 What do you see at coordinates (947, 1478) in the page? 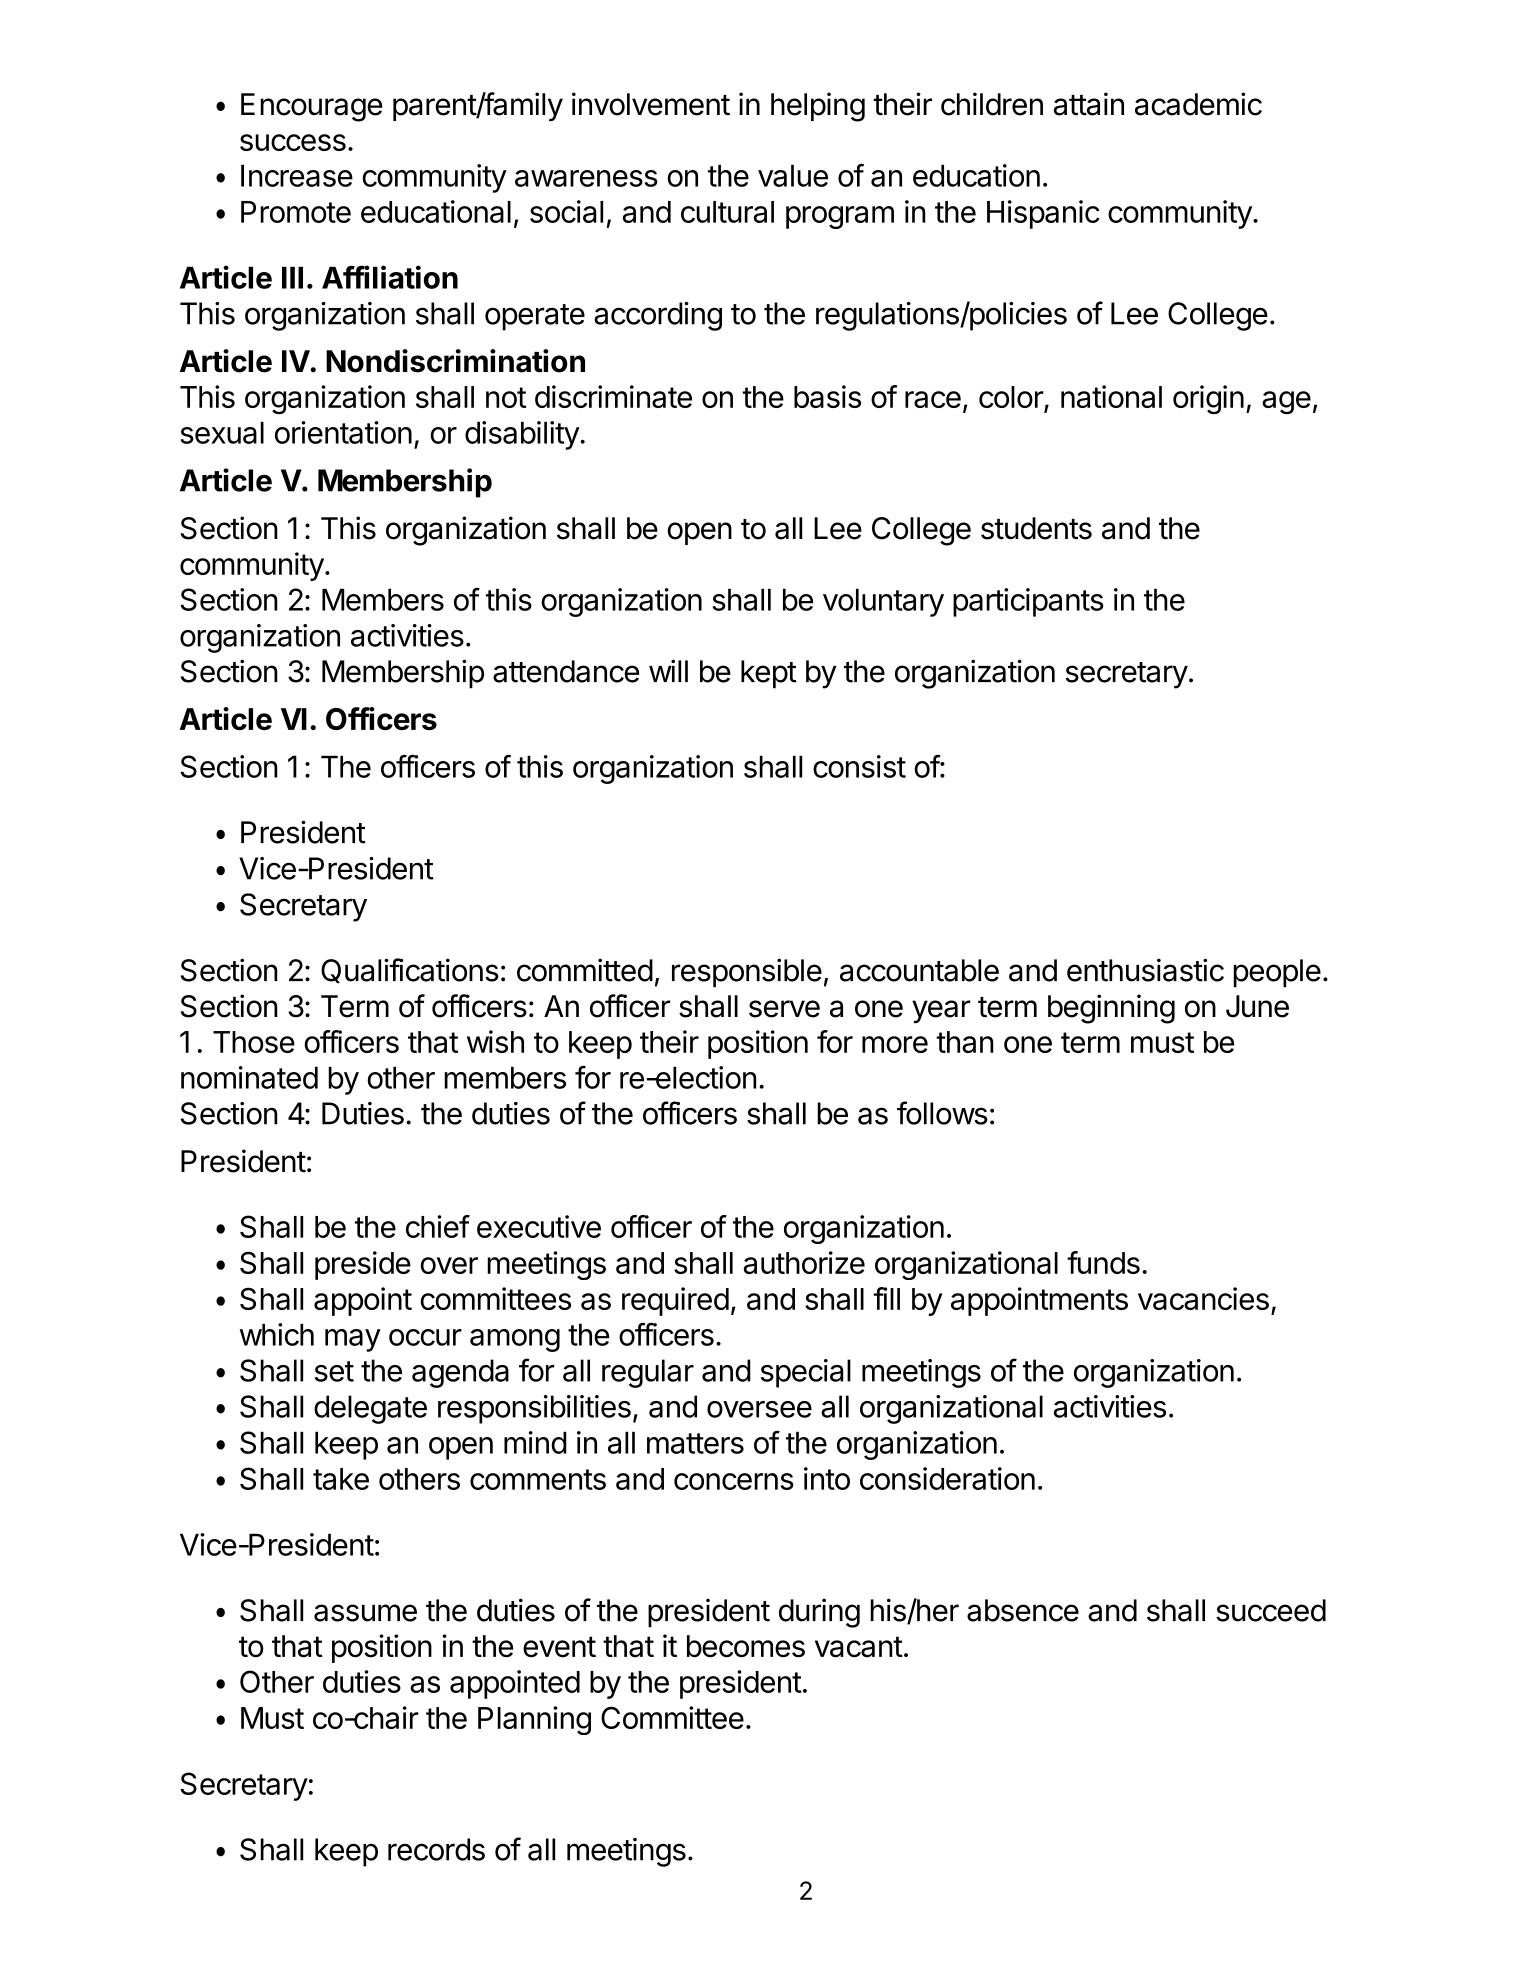
I see `consideration` at bounding box center [947, 1478].
